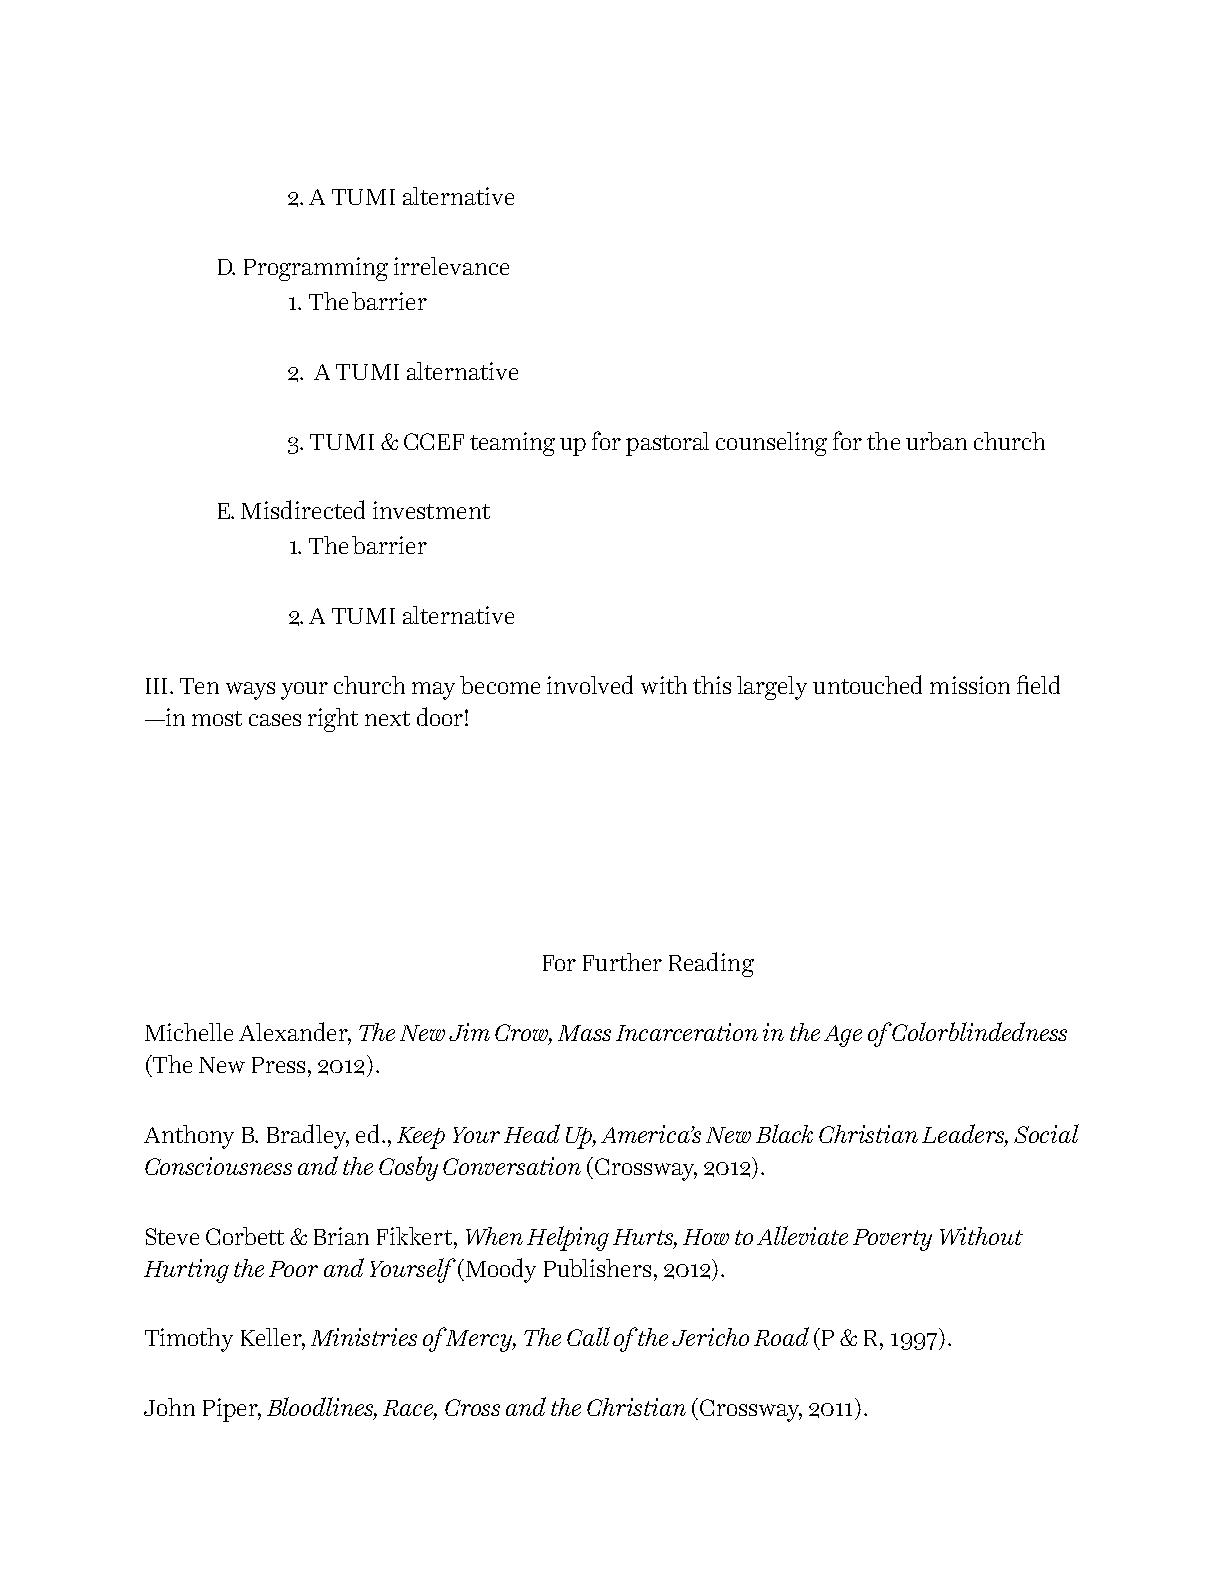 Image resolution: width=1223 pixels, height=1582 pixels. What do you see at coordinates (189, 1340) in the screenshot?
I see `Timothy` at bounding box center [189, 1340].
